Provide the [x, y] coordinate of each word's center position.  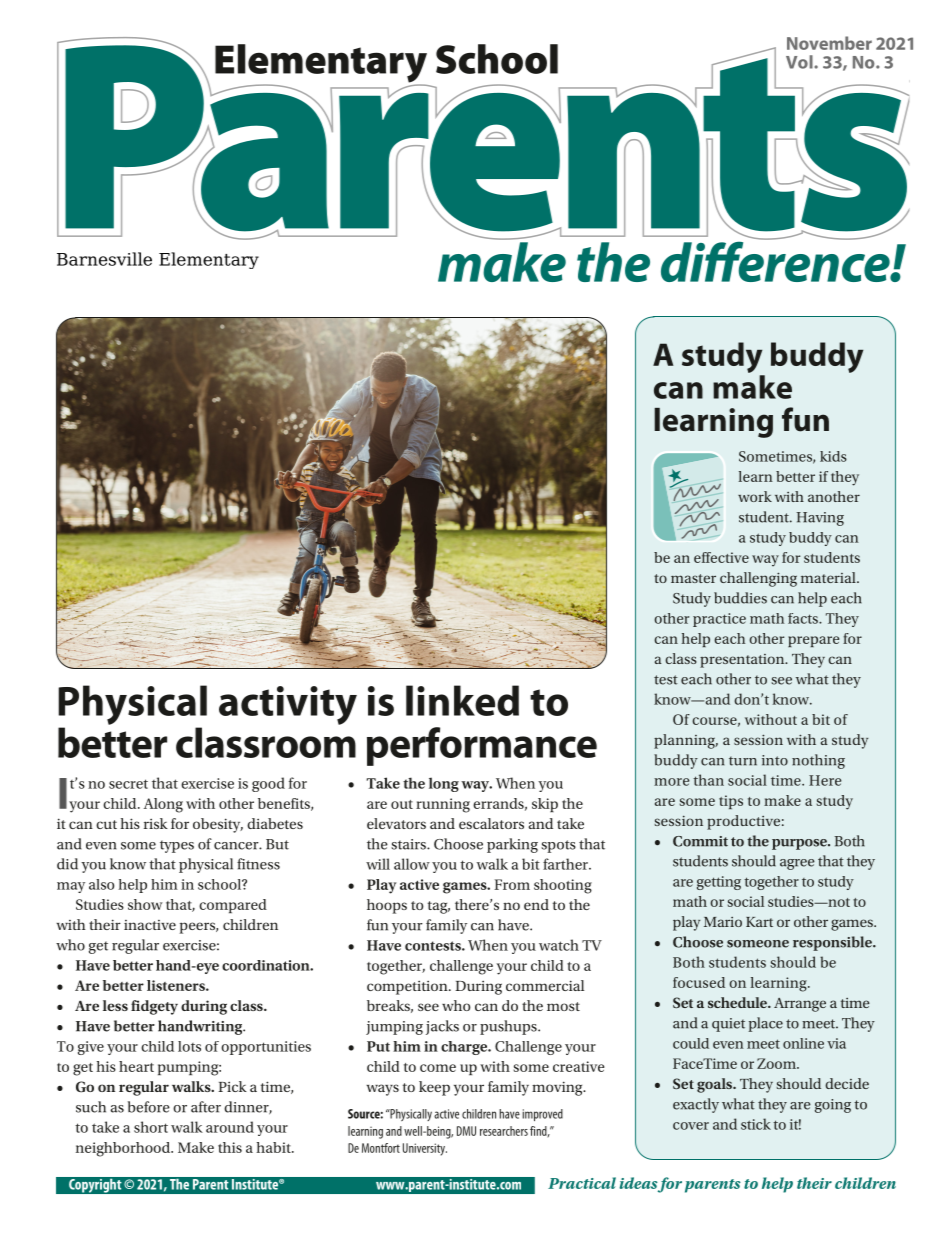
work [755, 496]
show [145, 904]
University [425, 1149]
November [829, 43]
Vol [800, 62]
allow [412, 864]
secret [128, 784]
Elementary [209, 260]
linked [462, 700]
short [151, 1127]
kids [833, 456]
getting [719, 883]
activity [288, 705]
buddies [740, 598]
